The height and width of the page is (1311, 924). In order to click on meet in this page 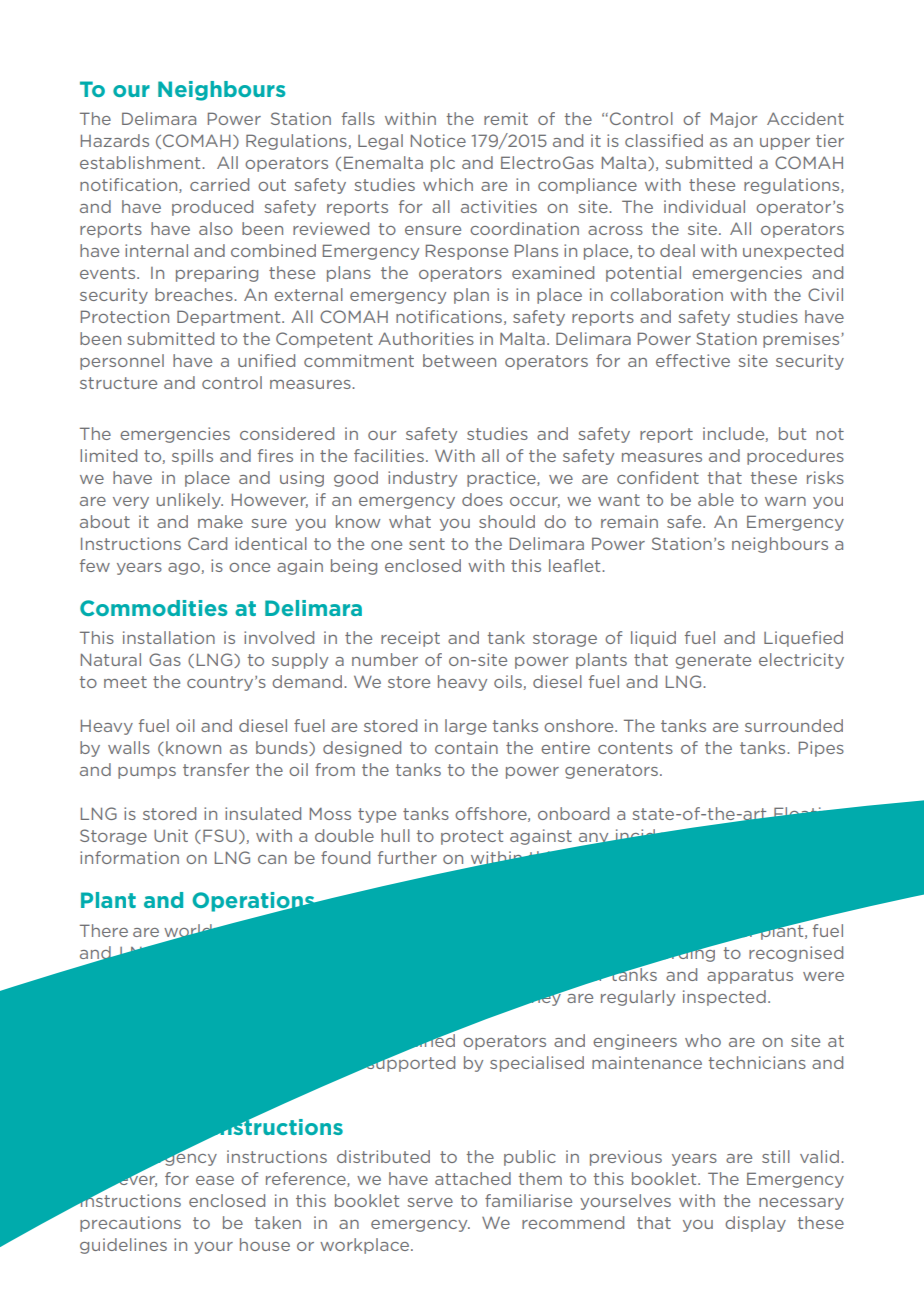, I will do `click(125, 682)`.
